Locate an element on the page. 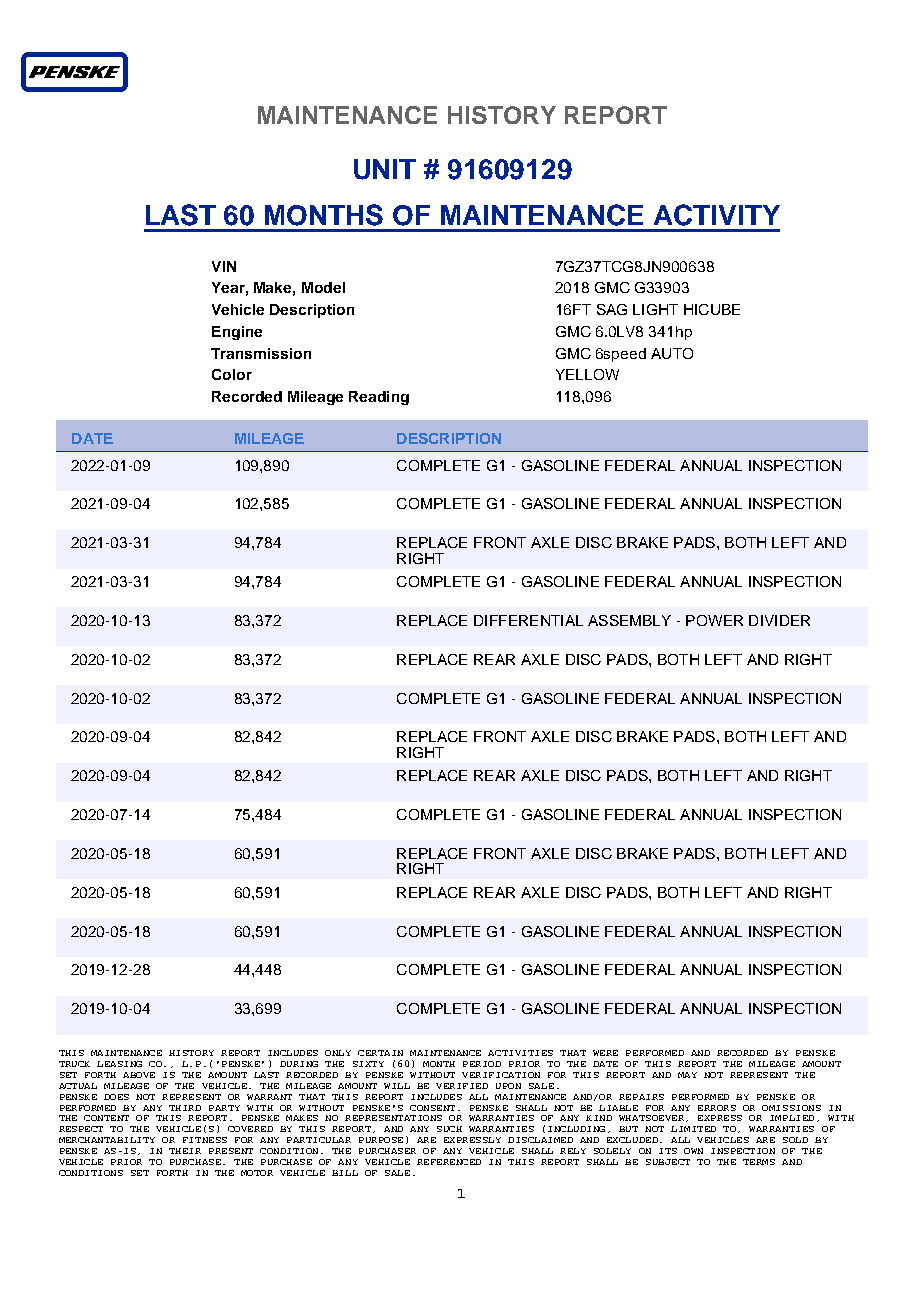 Image resolution: width=924 pixels, height=1308 pixels. POWER is located at coordinates (714, 620).
